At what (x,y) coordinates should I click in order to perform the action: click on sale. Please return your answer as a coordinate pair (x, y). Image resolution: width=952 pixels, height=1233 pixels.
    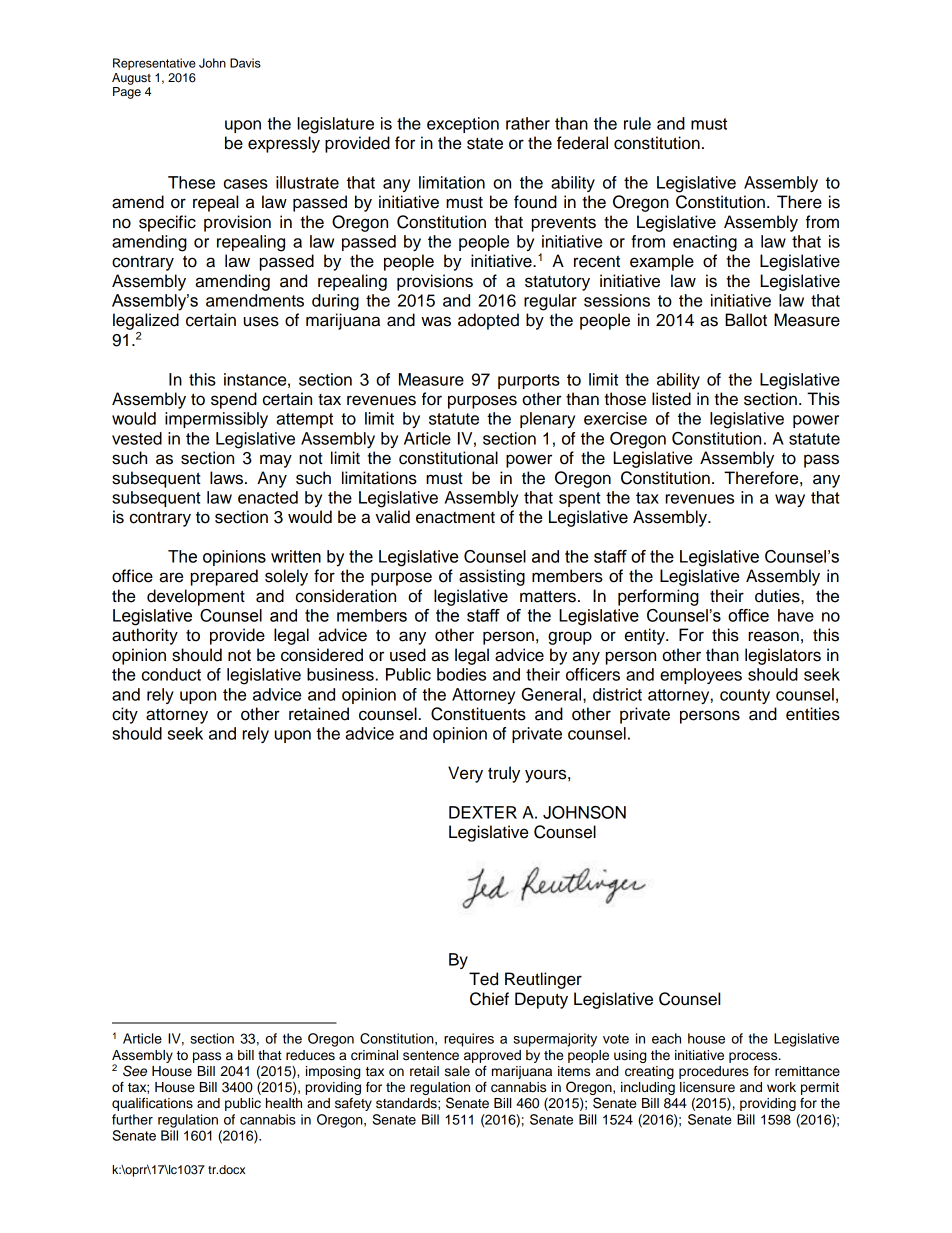
    Looking at the image, I should click on (457, 1071).
